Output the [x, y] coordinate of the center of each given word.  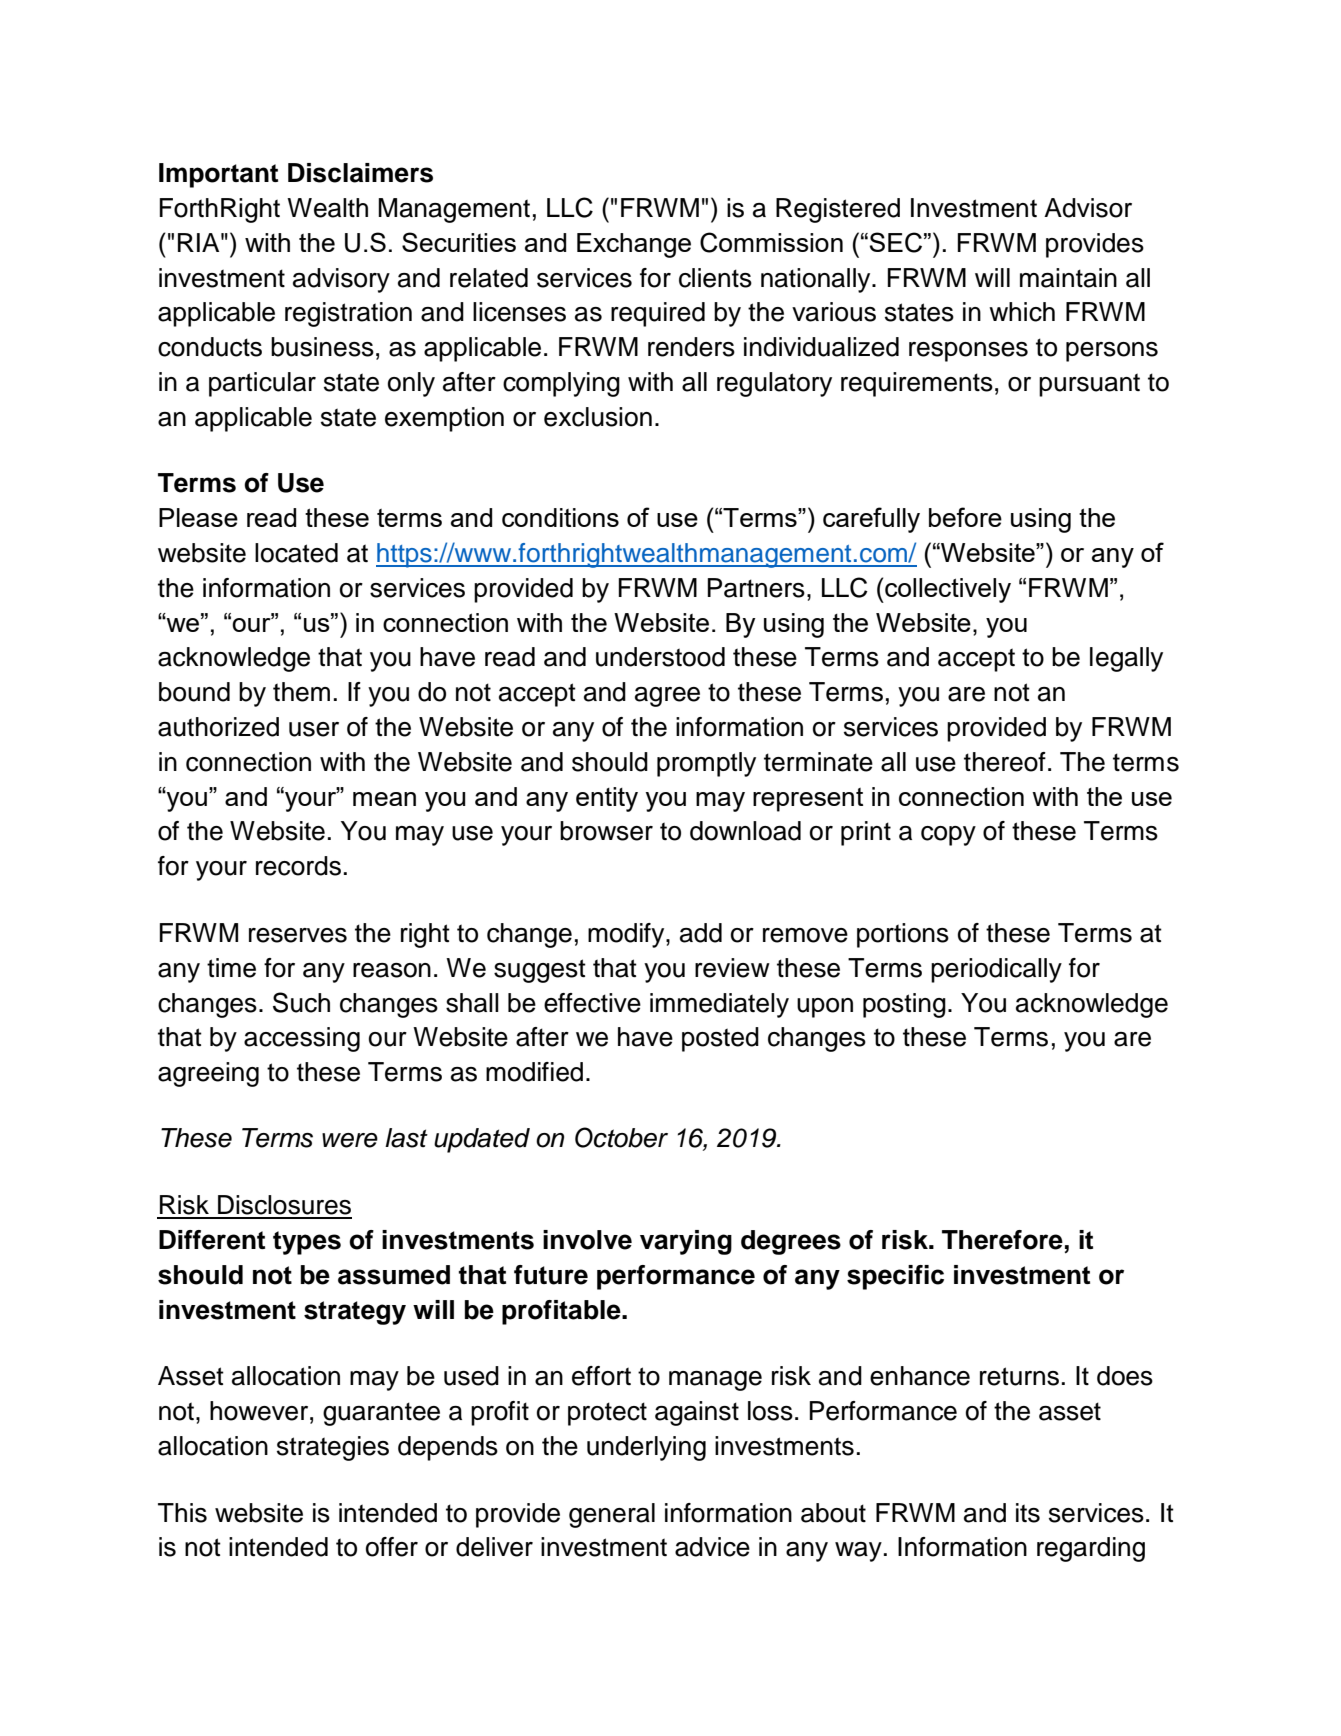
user [314, 729]
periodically [996, 970]
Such [301, 1002]
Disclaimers [360, 173]
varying [686, 1242]
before [965, 517]
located [296, 553]
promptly [706, 764]
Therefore [1002, 1240]
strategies [333, 1448]
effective [592, 1003]
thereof [1005, 762]
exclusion [598, 417]
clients [715, 278]
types [307, 1243]
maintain [1068, 278]
